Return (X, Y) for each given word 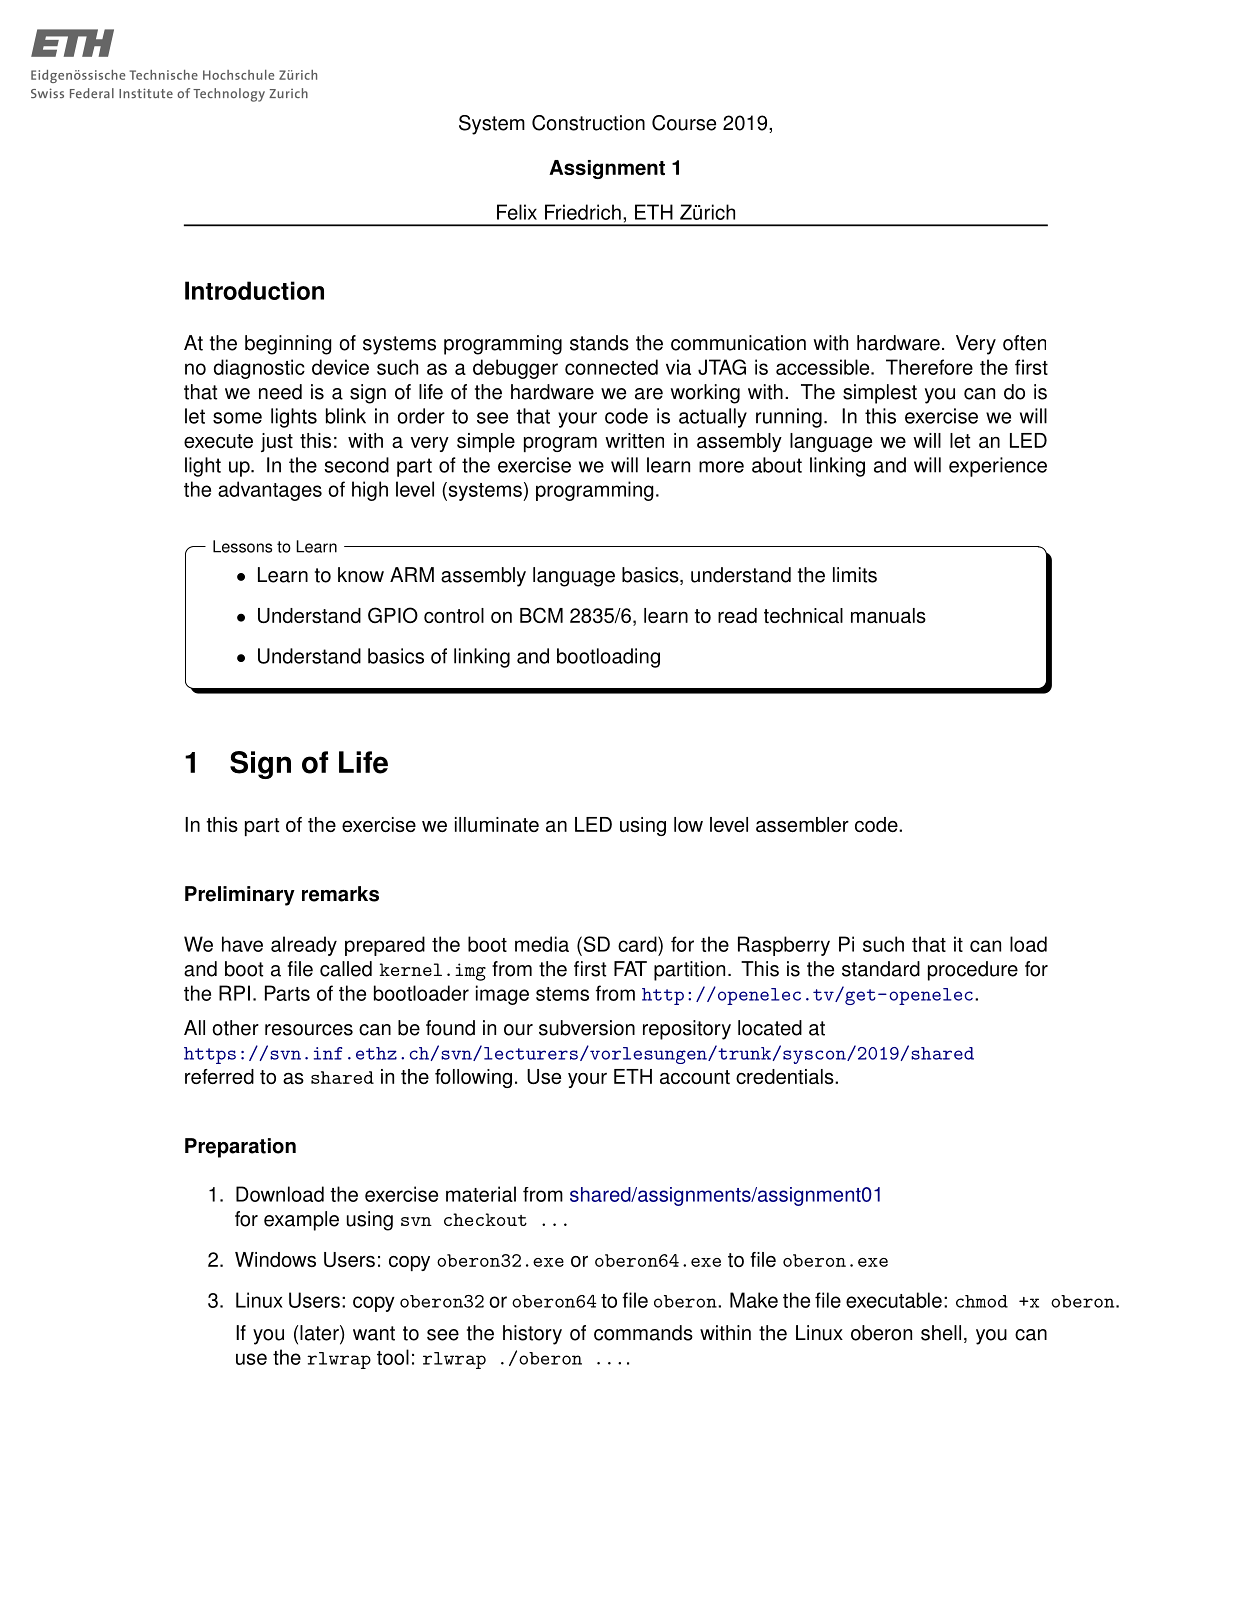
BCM (541, 615)
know (361, 575)
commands (643, 1333)
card (638, 944)
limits (855, 575)
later (320, 1334)
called (346, 969)
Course (684, 123)
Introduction (254, 290)
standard (881, 969)
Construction (588, 123)
